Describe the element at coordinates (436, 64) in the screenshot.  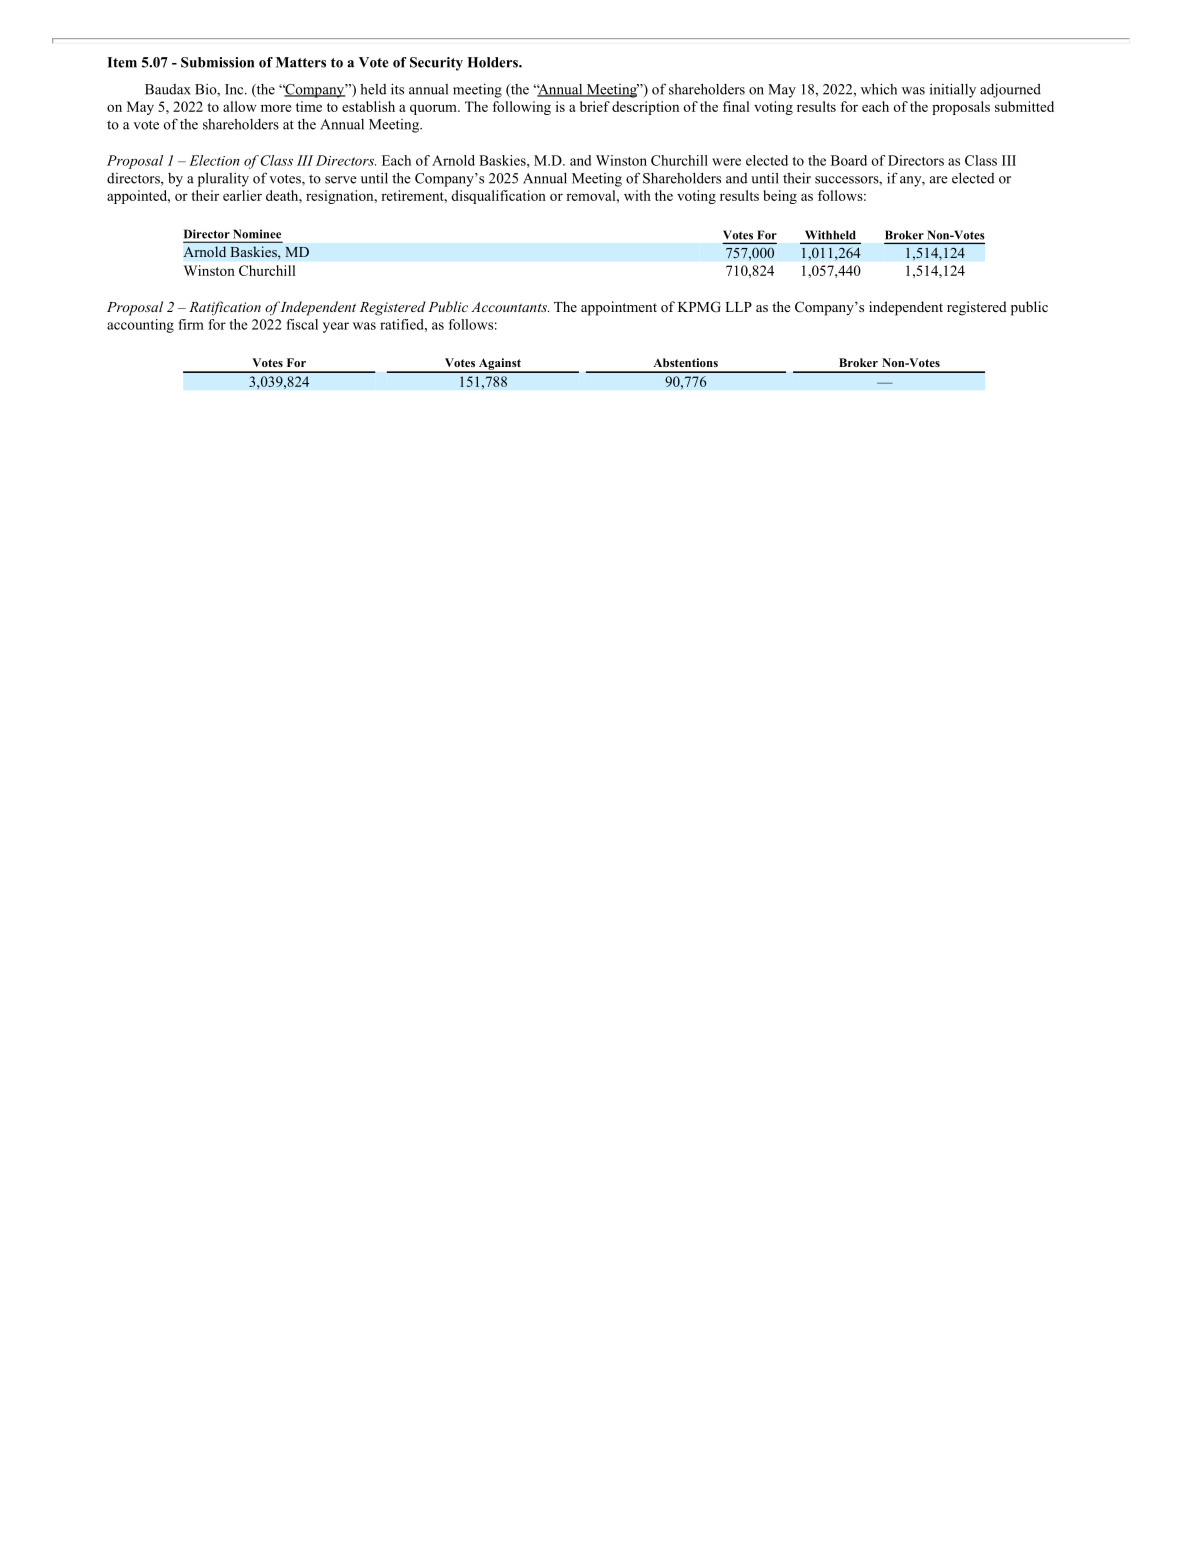
I see `Security` at that location.
